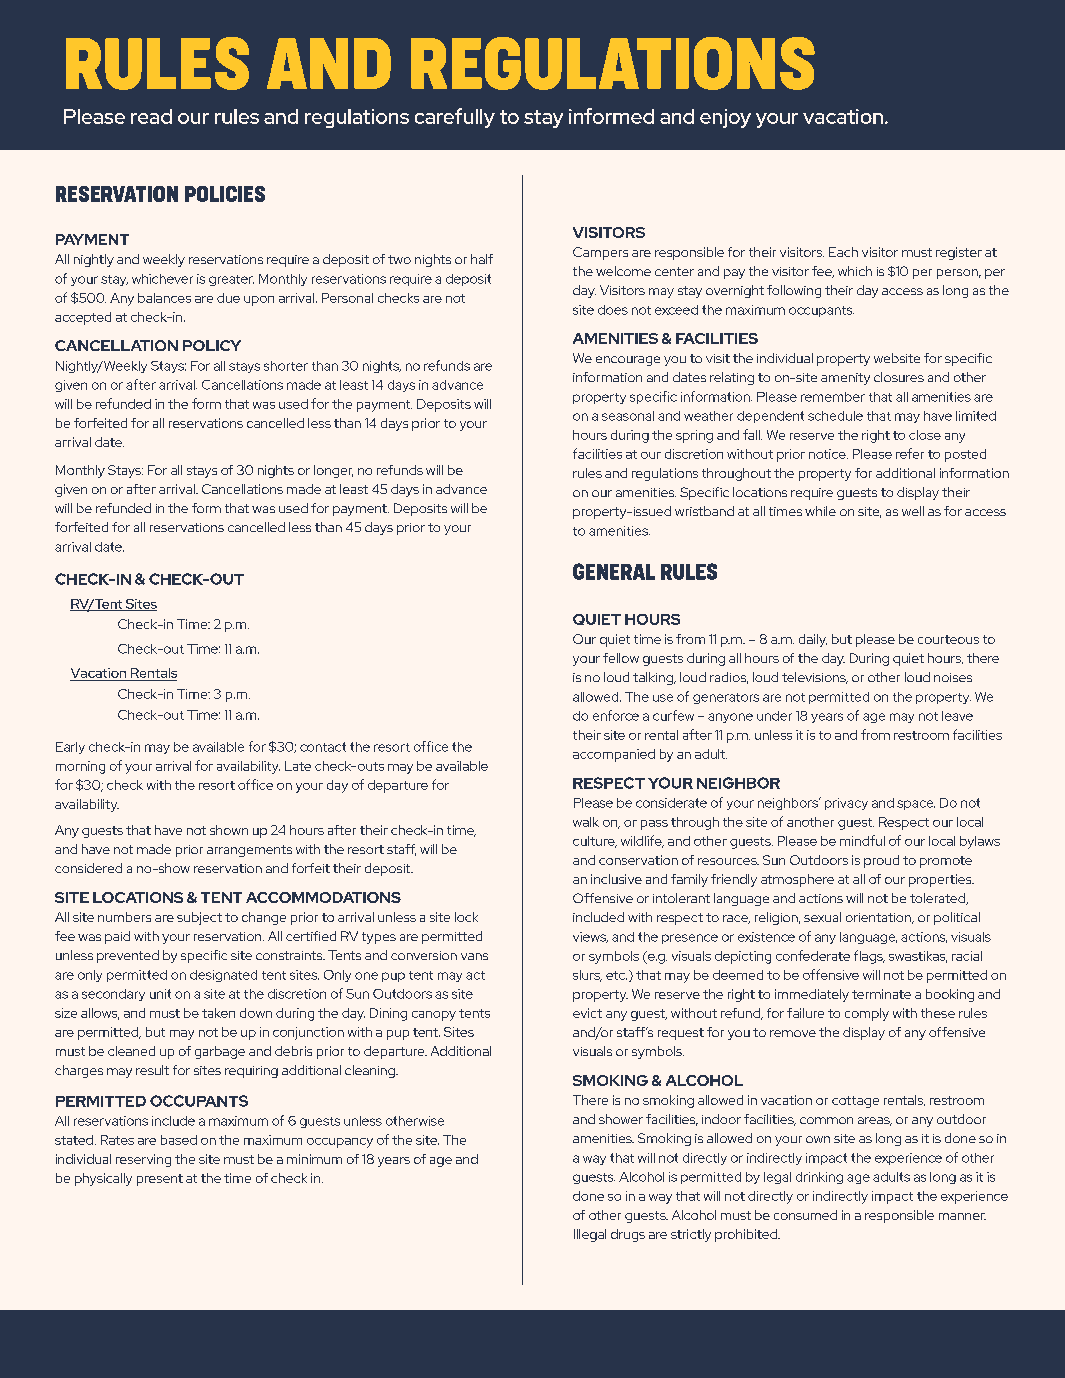  I want to click on enjoy, so click(725, 118).
